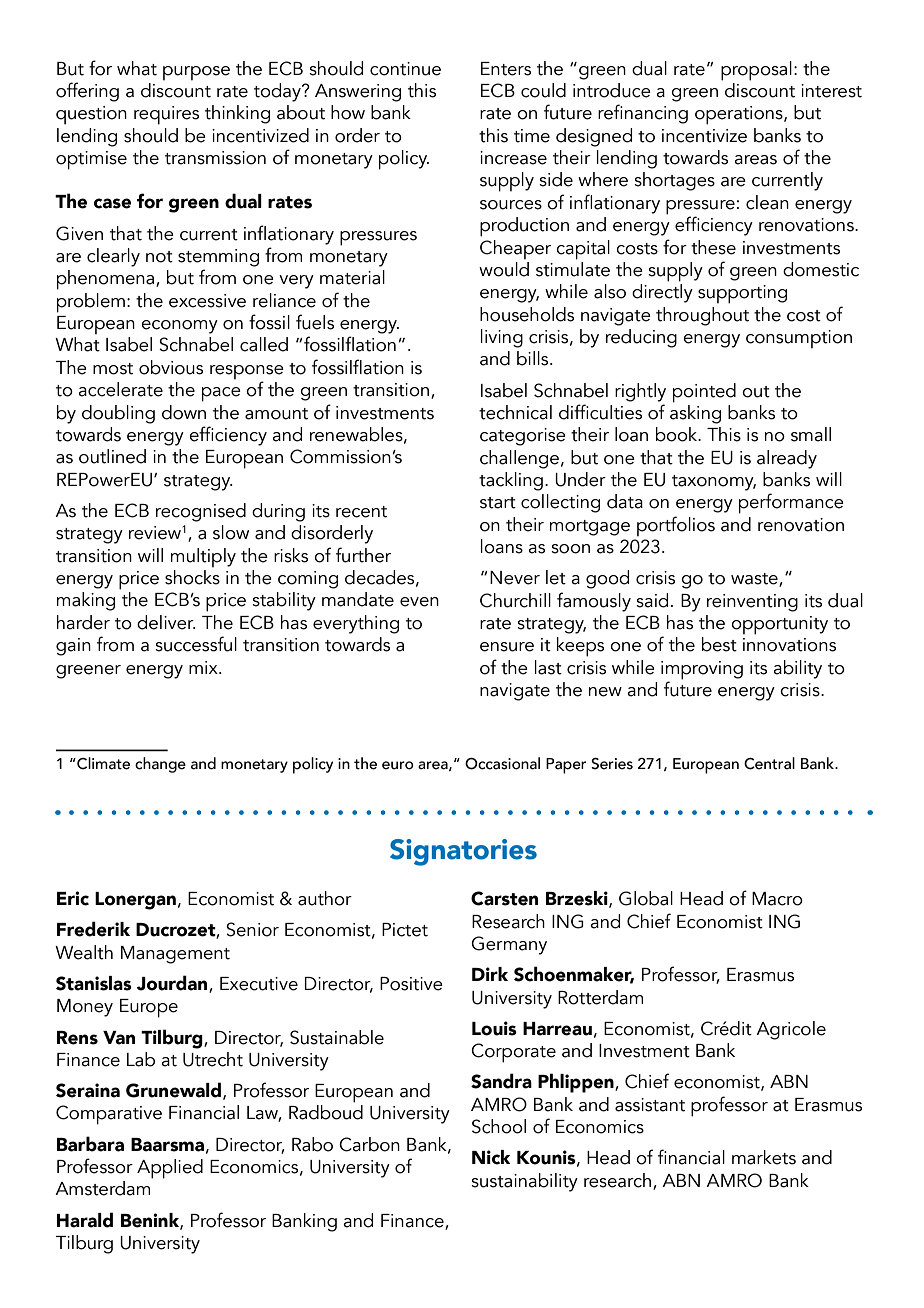 Image resolution: width=924 pixels, height=1308 pixels. What do you see at coordinates (160, 765) in the screenshot?
I see `change` at bounding box center [160, 765].
